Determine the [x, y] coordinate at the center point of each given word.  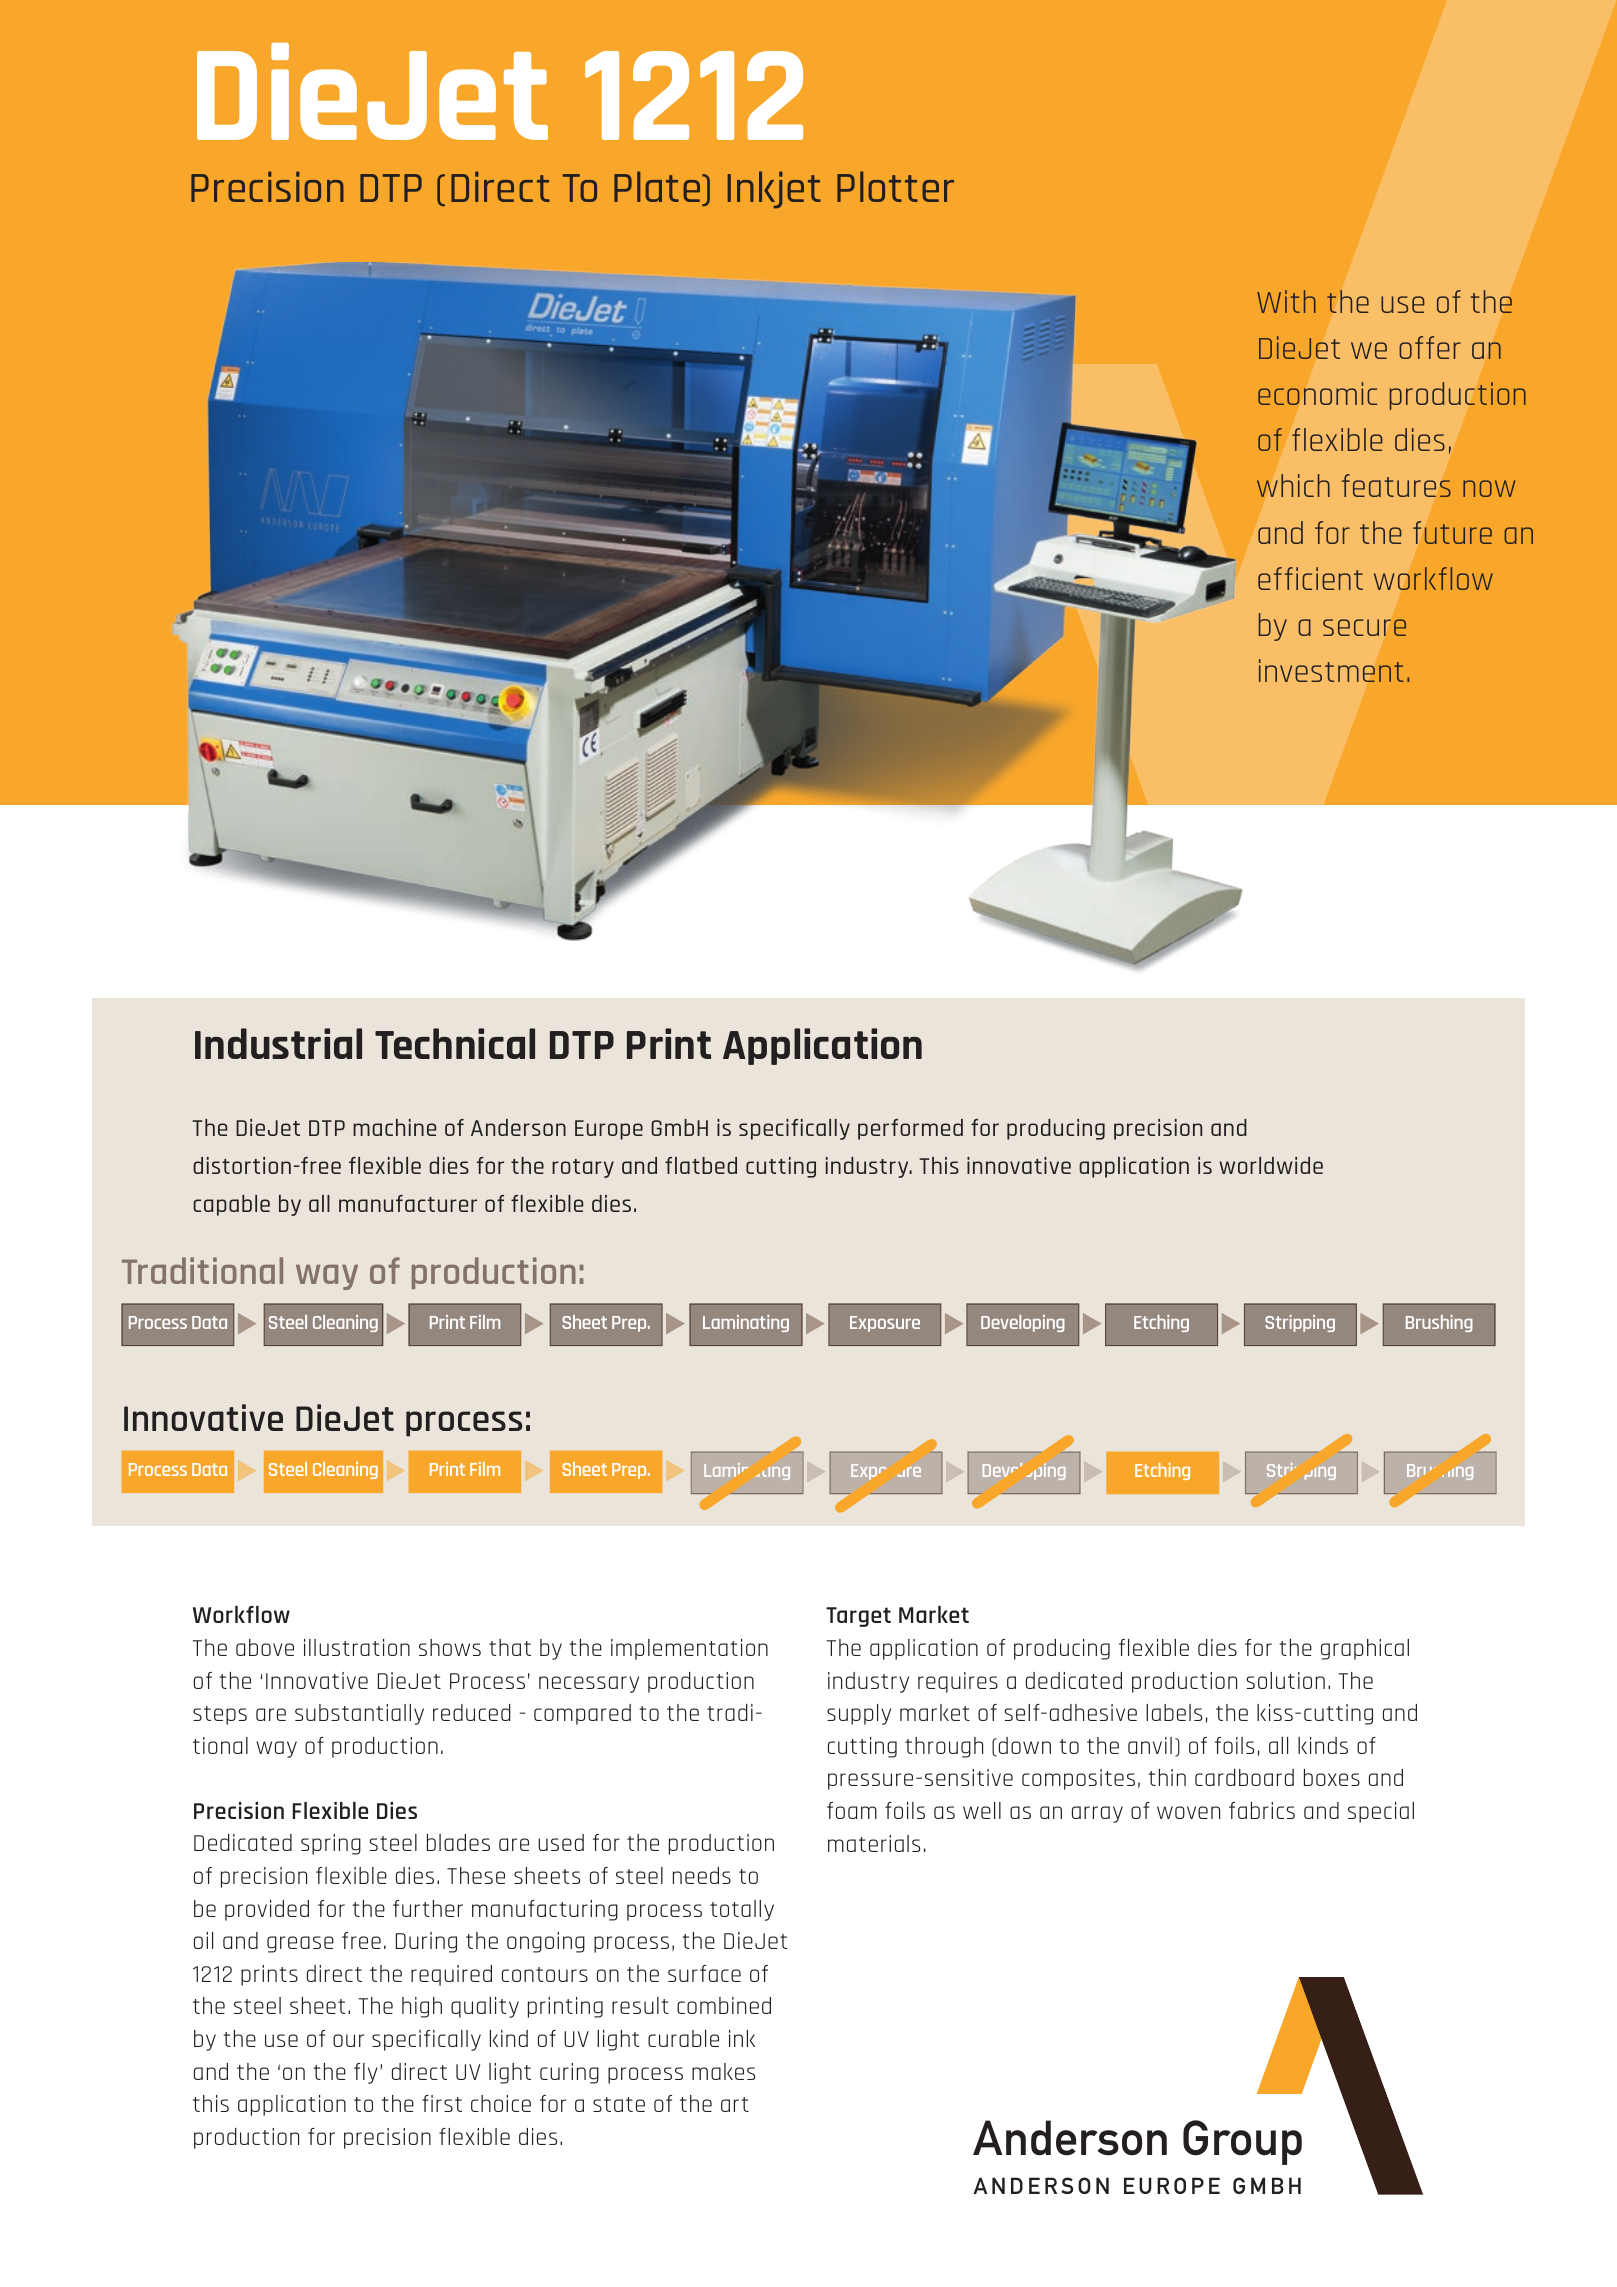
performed [910, 1129]
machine [394, 1127]
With [1286, 301]
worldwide [1271, 1165]
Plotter [895, 186]
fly [366, 2073]
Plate [658, 188]
